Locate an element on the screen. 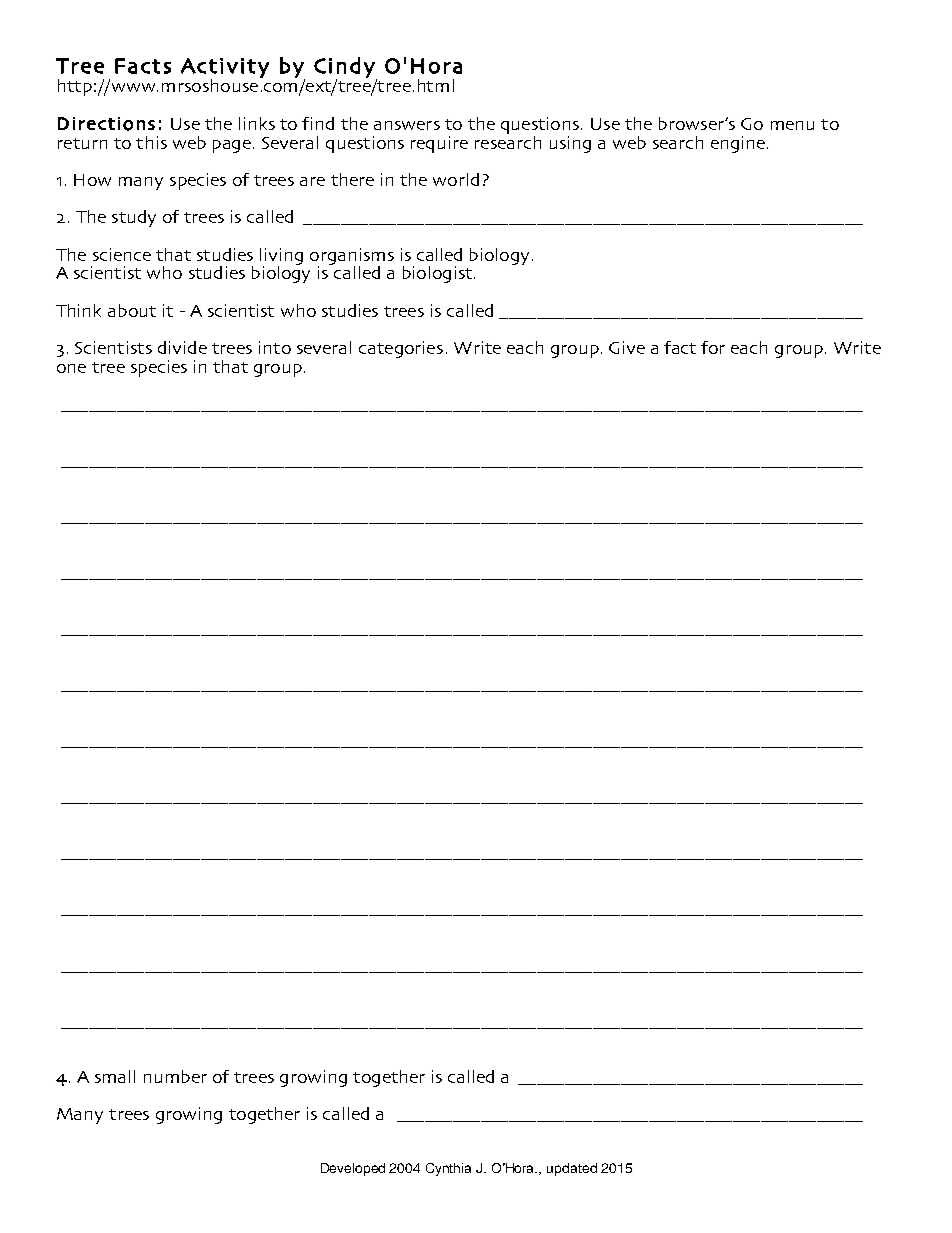  for is located at coordinates (713, 347).
